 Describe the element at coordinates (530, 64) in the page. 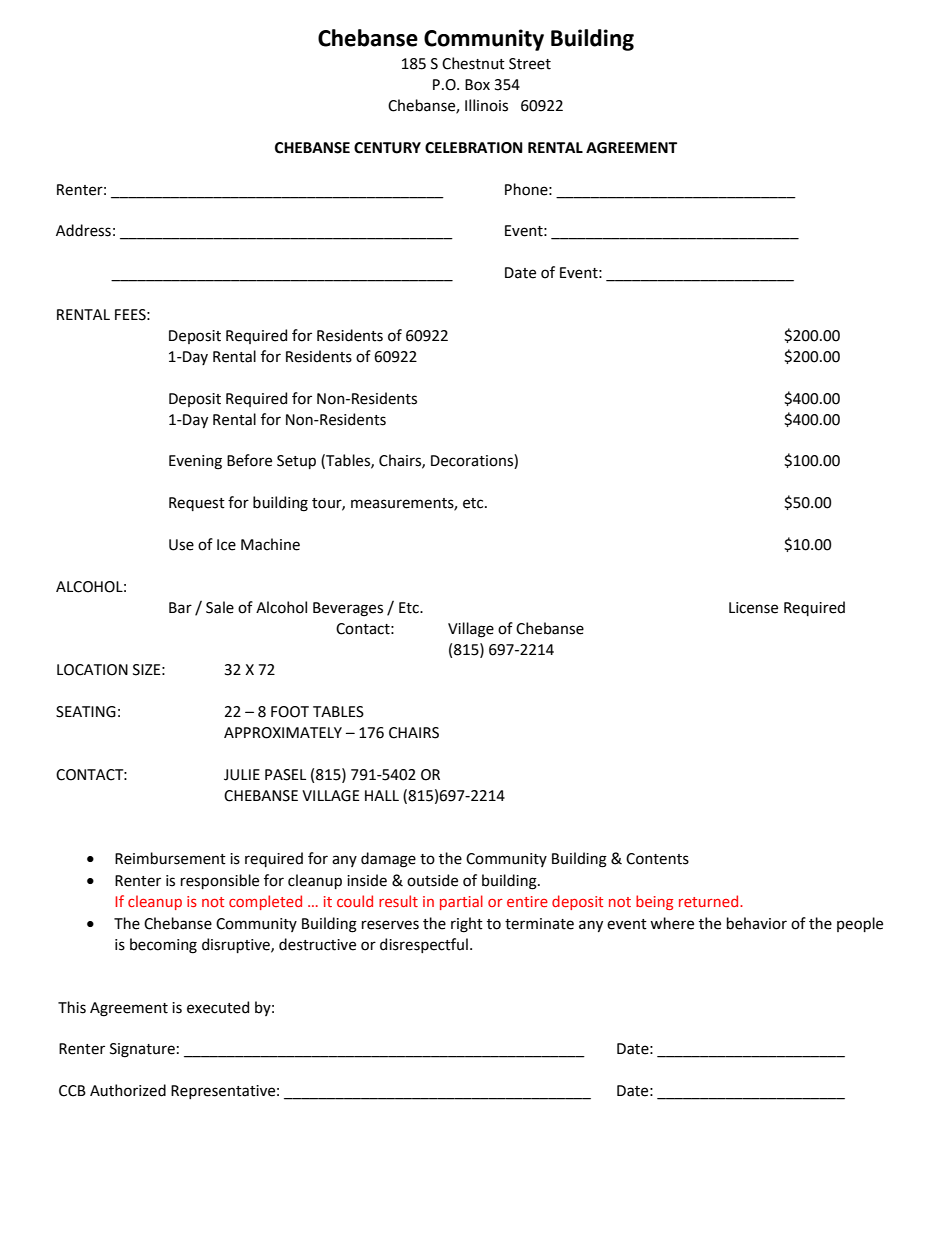

I see `Street` at that location.
